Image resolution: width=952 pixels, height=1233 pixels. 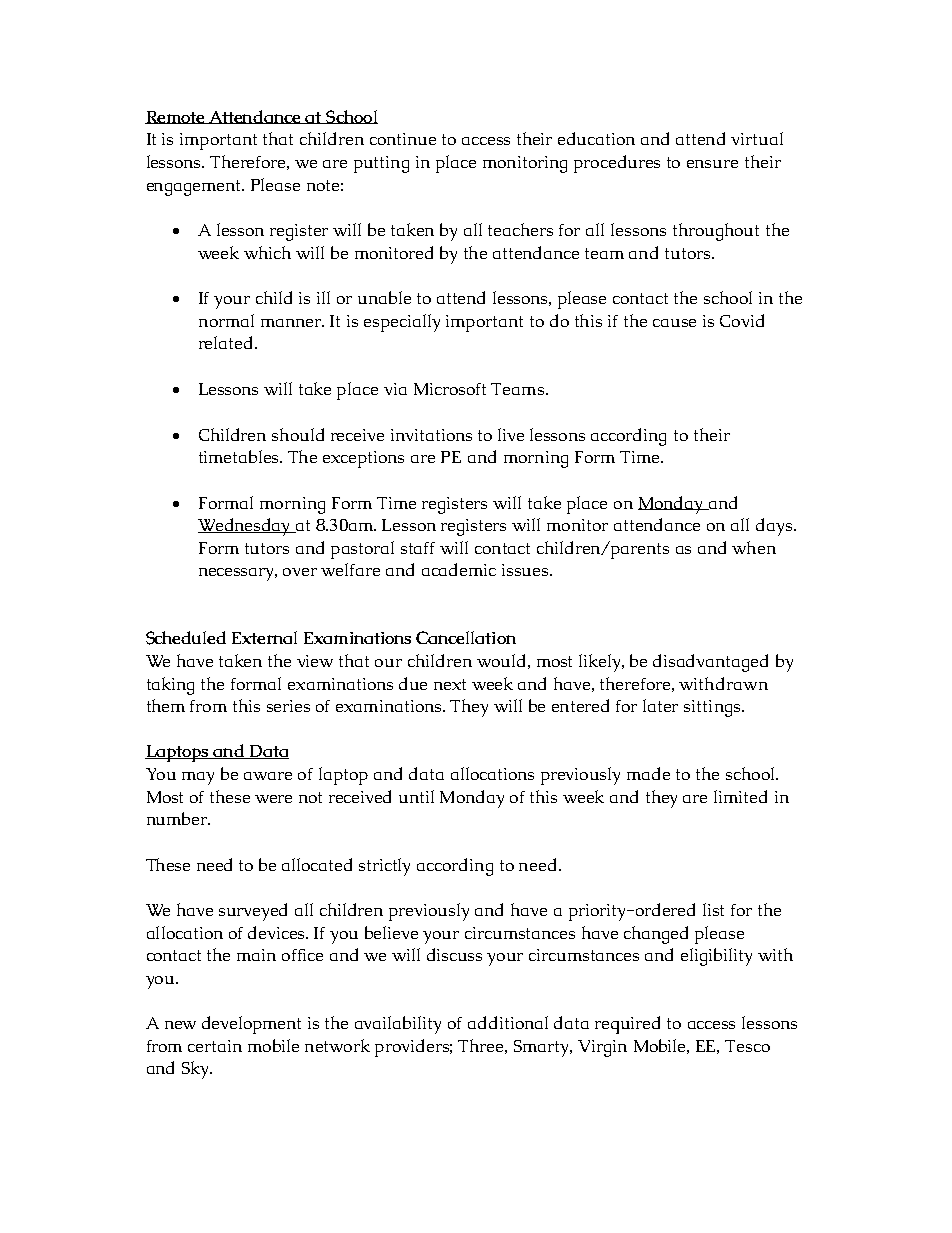 I want to click on continue, so click(x=403, y=139).
